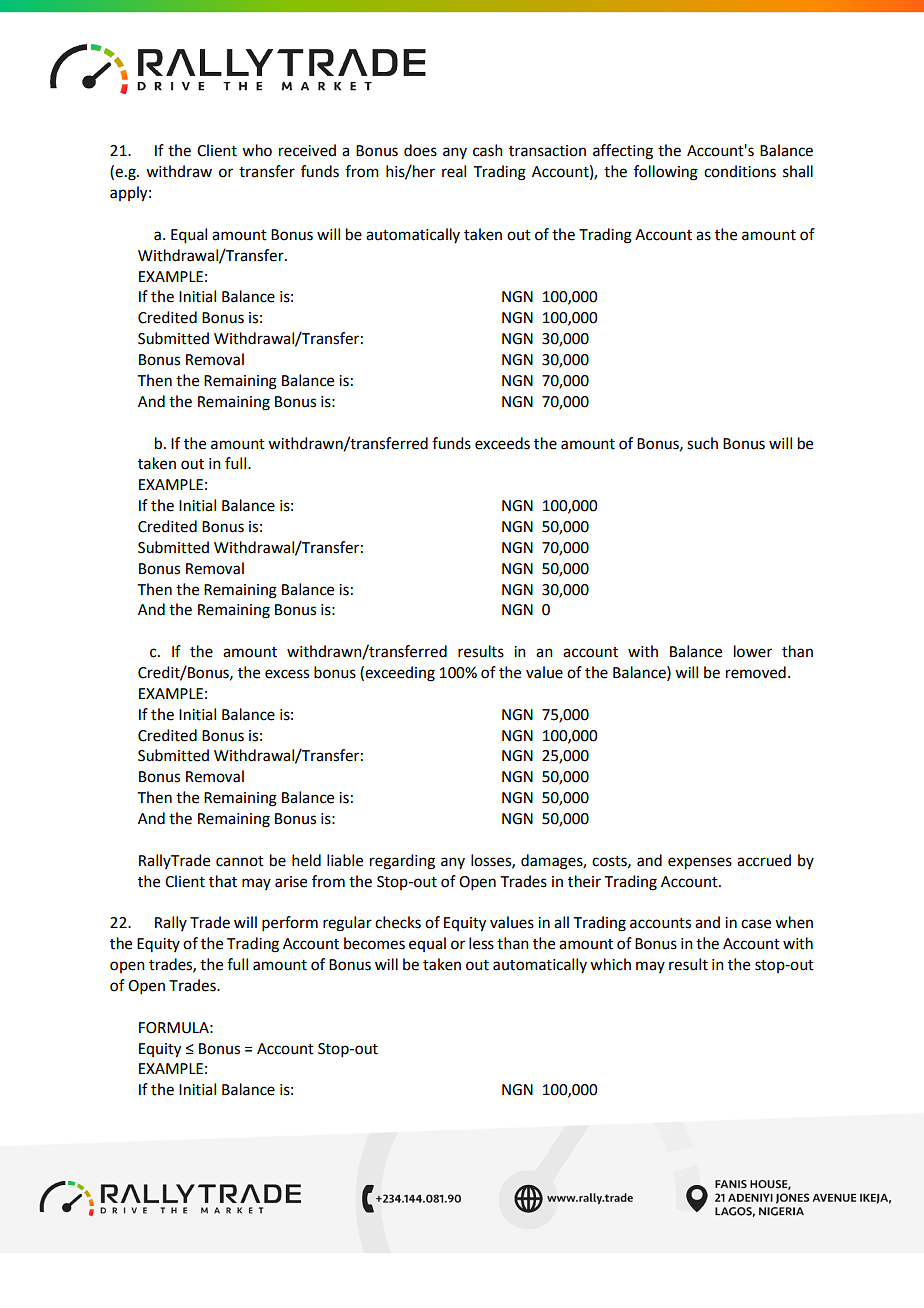 The image size is (924, 1308). I want to click on removed, so click(756, 672).
